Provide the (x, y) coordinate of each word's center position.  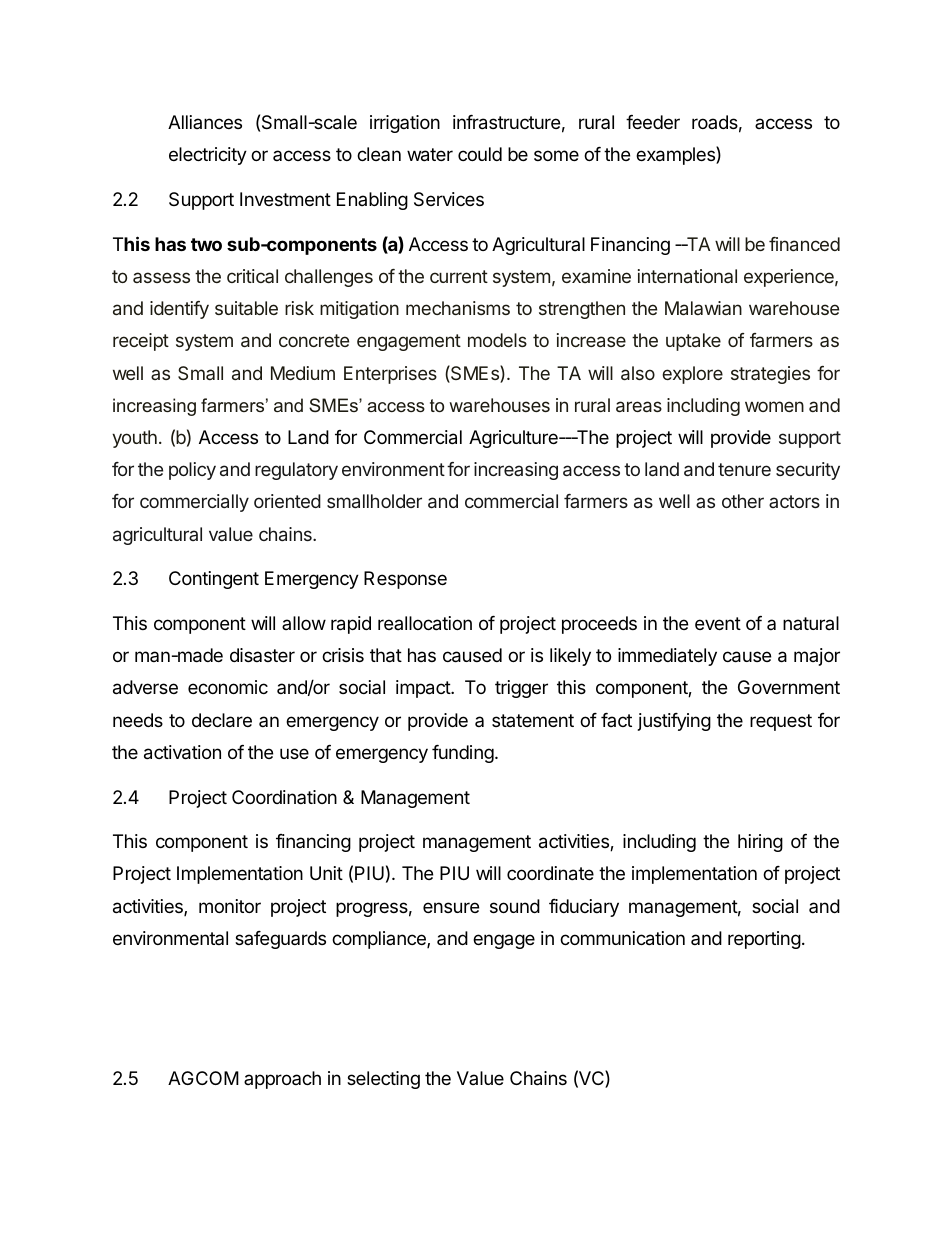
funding (464, 754)
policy (192, 471)
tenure (744, 469)
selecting (383, 1080)
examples (676, 155)
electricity (208, 156)
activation (182, 752)
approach (282, 1080)
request (781, 722)
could (480, 154)
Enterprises (390, 375)
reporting (764, 940)
